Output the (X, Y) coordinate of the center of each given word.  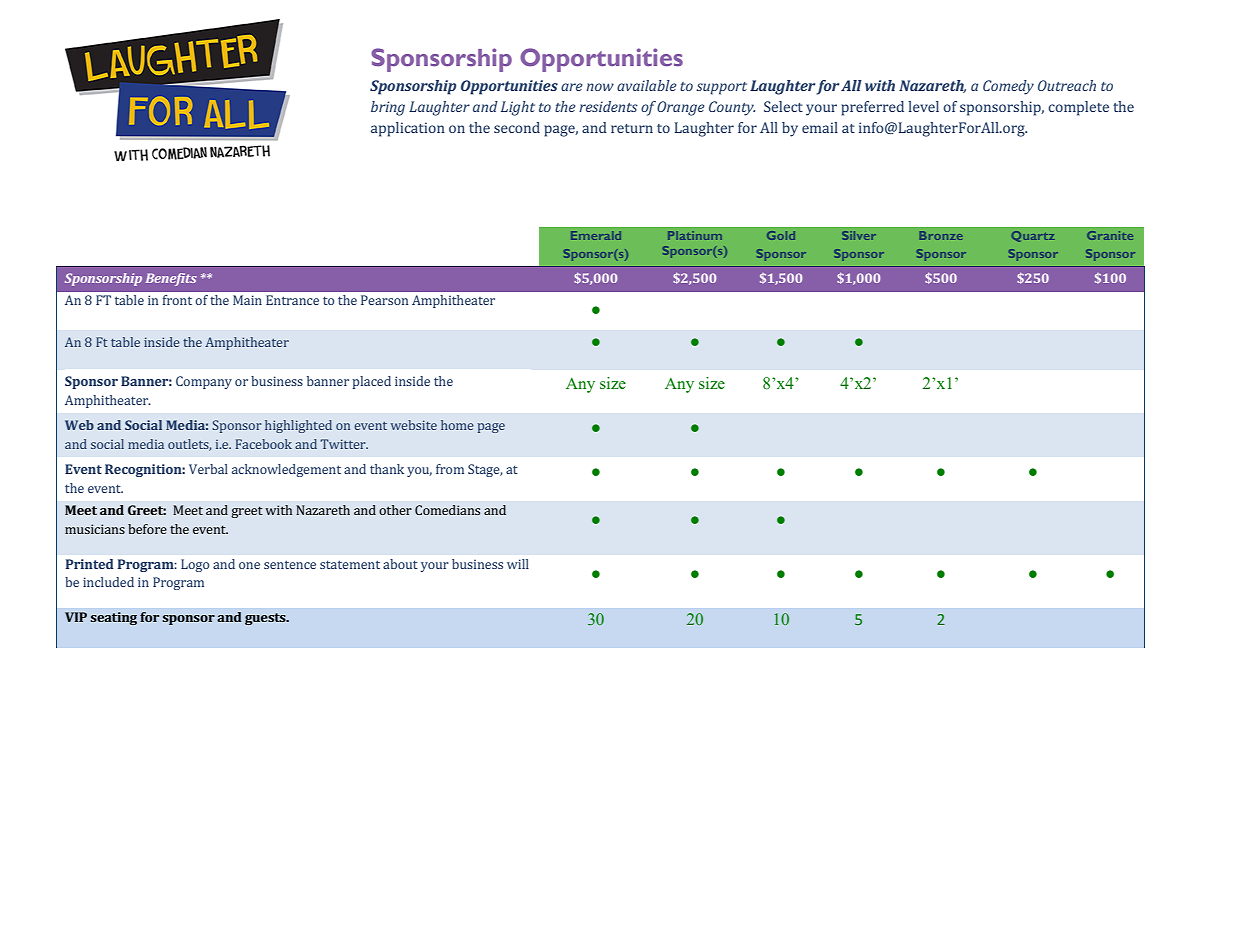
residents (608, 106)
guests (266, 619)
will (518, 564)
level (923, 106)
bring (388, 108)
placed (371, 382)
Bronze (941, 235)
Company (204, 382)
